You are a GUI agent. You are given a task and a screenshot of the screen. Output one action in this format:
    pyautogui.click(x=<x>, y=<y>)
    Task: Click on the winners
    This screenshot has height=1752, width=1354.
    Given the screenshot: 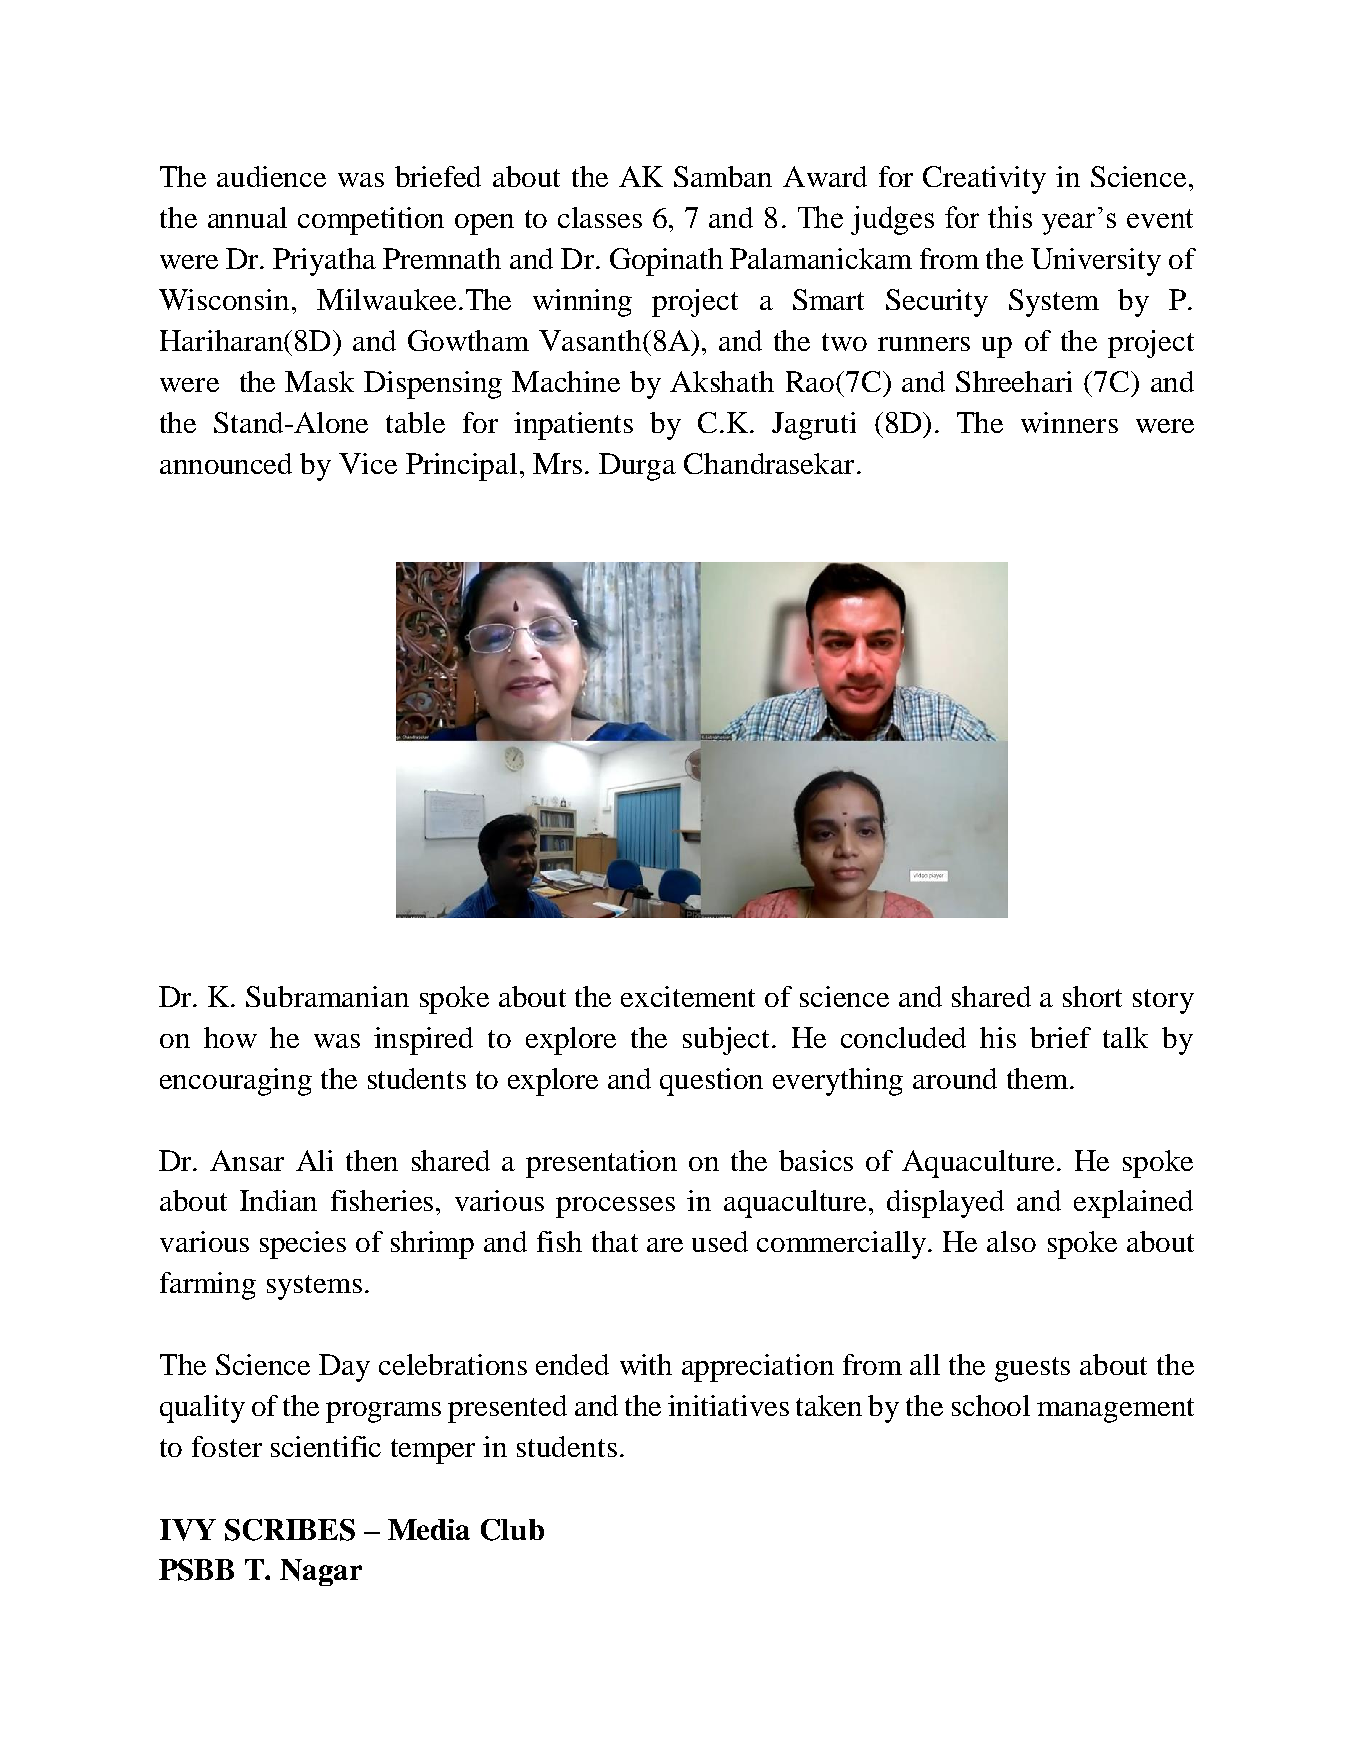 What is the action you would take?
    pyautogui.click(x=1069, y=422)
